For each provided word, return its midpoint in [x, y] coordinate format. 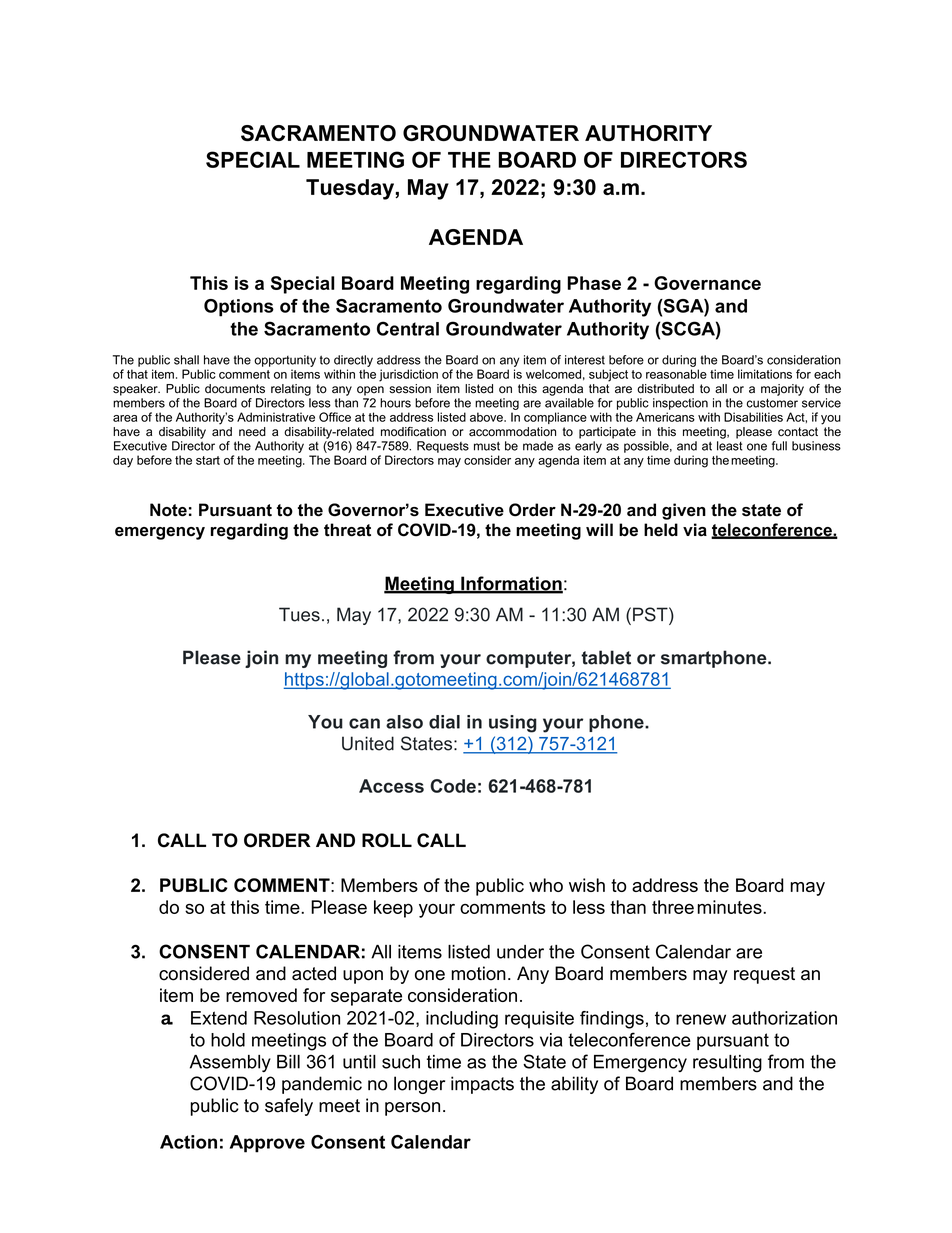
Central [408, 328]
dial [444, 722]
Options [239, 308]
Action [188, 1142]
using [513, 724]
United [368, 743]
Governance [707, 283]
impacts [482, 1085]
